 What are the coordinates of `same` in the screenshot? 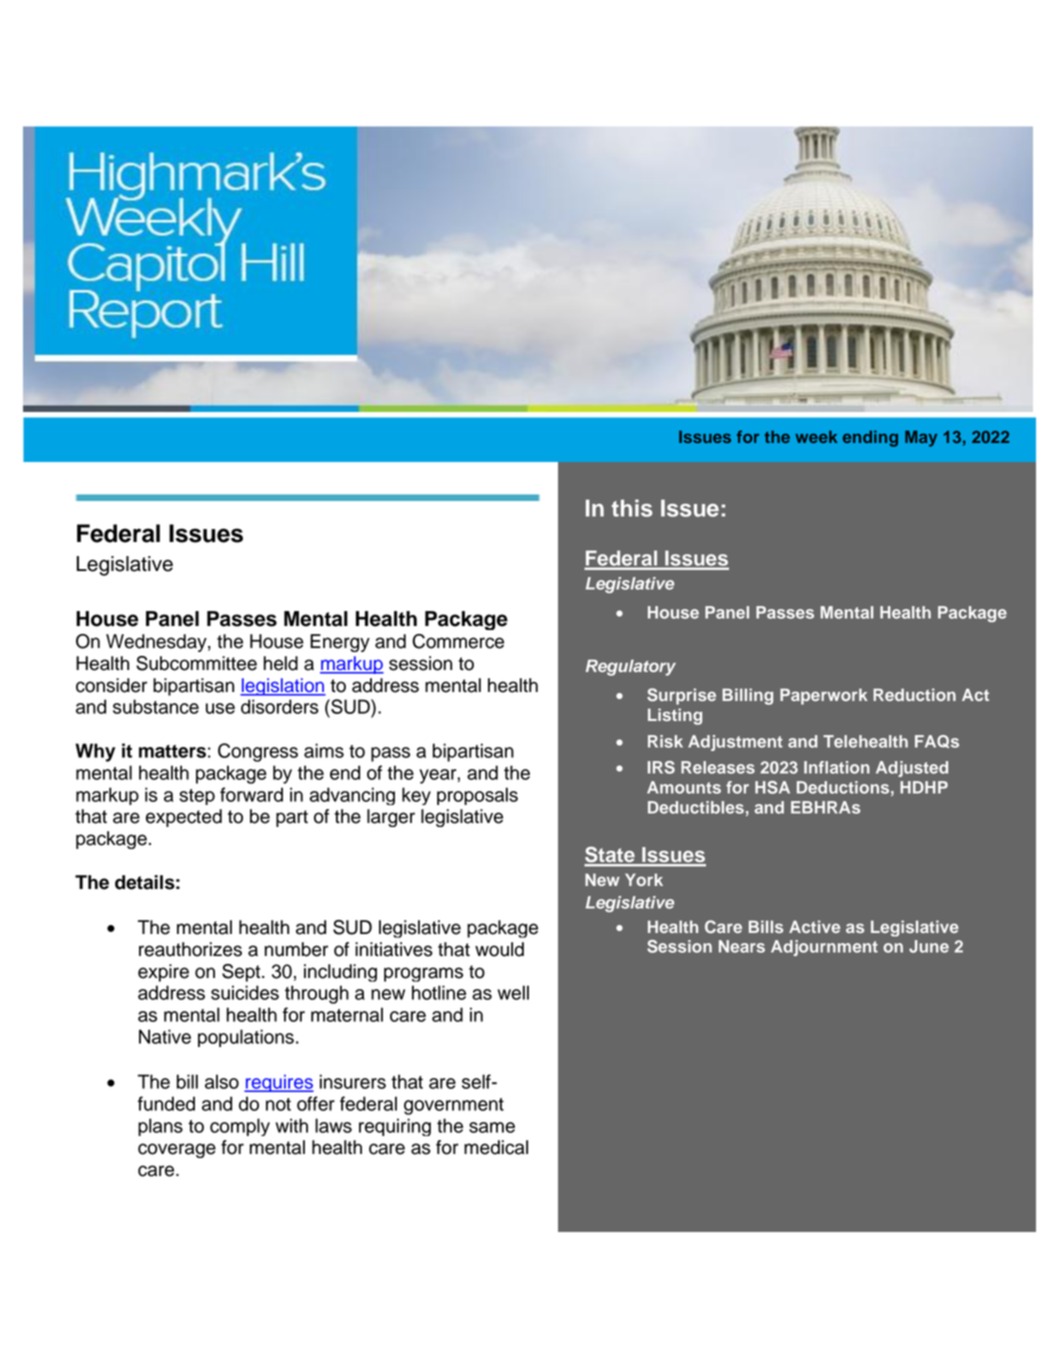 It's located at (492, 1127).
